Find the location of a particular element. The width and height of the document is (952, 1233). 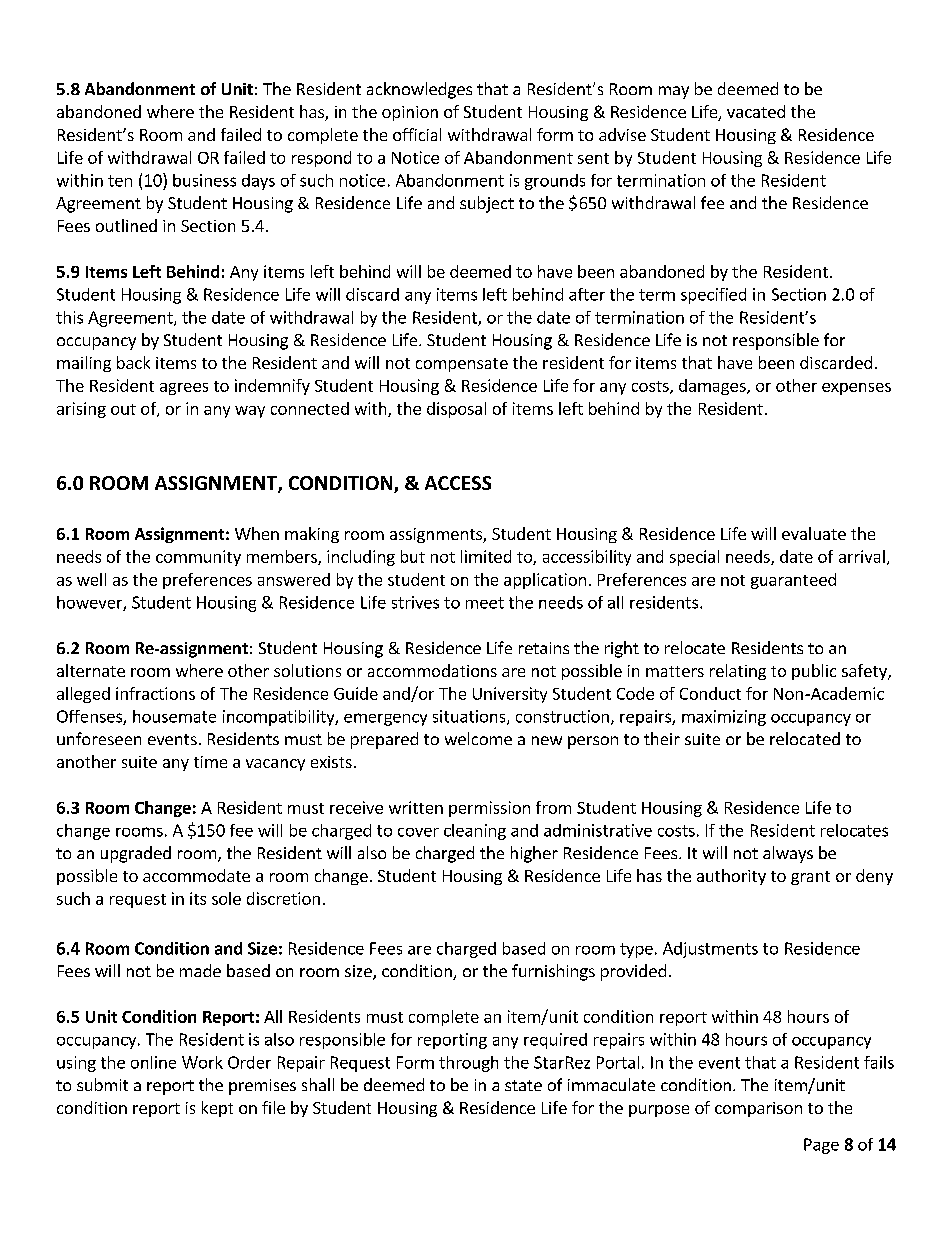

business is located at coordinates (204, 180).
